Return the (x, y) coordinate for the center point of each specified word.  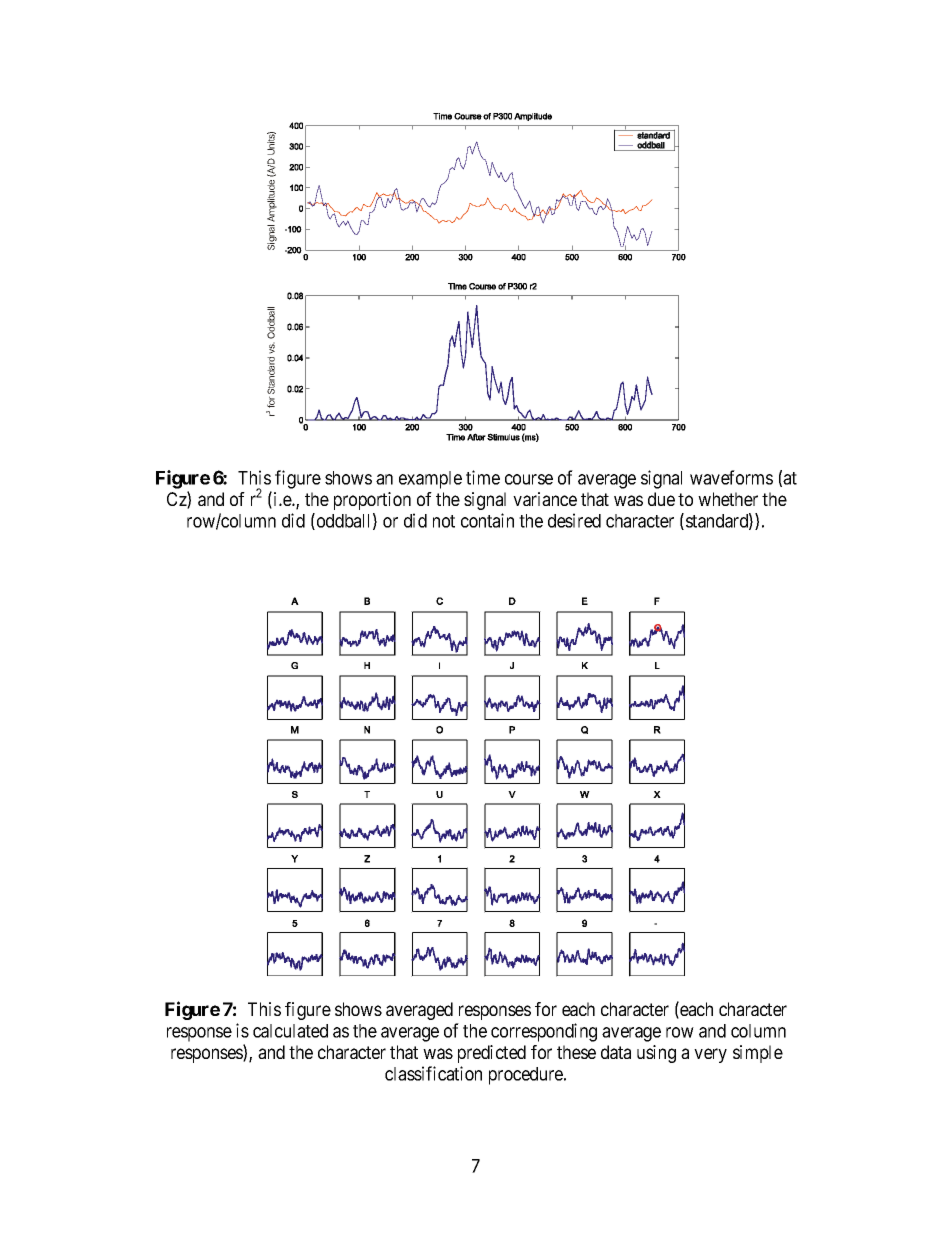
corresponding (544, 1032)
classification (433, 1073)
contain (487, 520)
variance (545, 499)
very (710, 1055)
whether (728, 499)
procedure (527, 1076)
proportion (372, 501)
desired (574, 520)
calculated (290, 1031)
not (444, 521)
